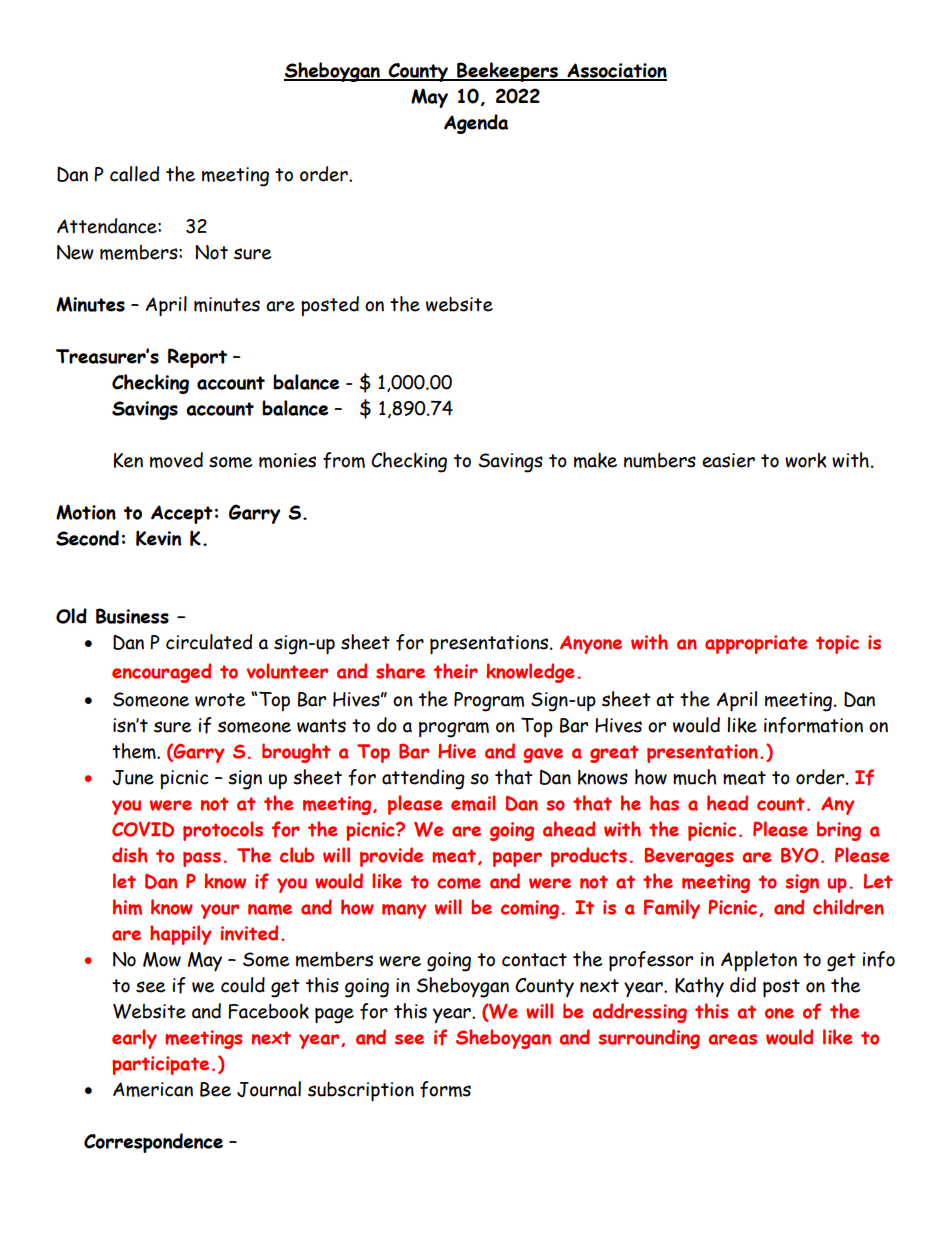 The width and height of the screenshot is (952, 1233). Describe the element at coordinates (728, 460) in the screenshot. I see `easier` at that location.
